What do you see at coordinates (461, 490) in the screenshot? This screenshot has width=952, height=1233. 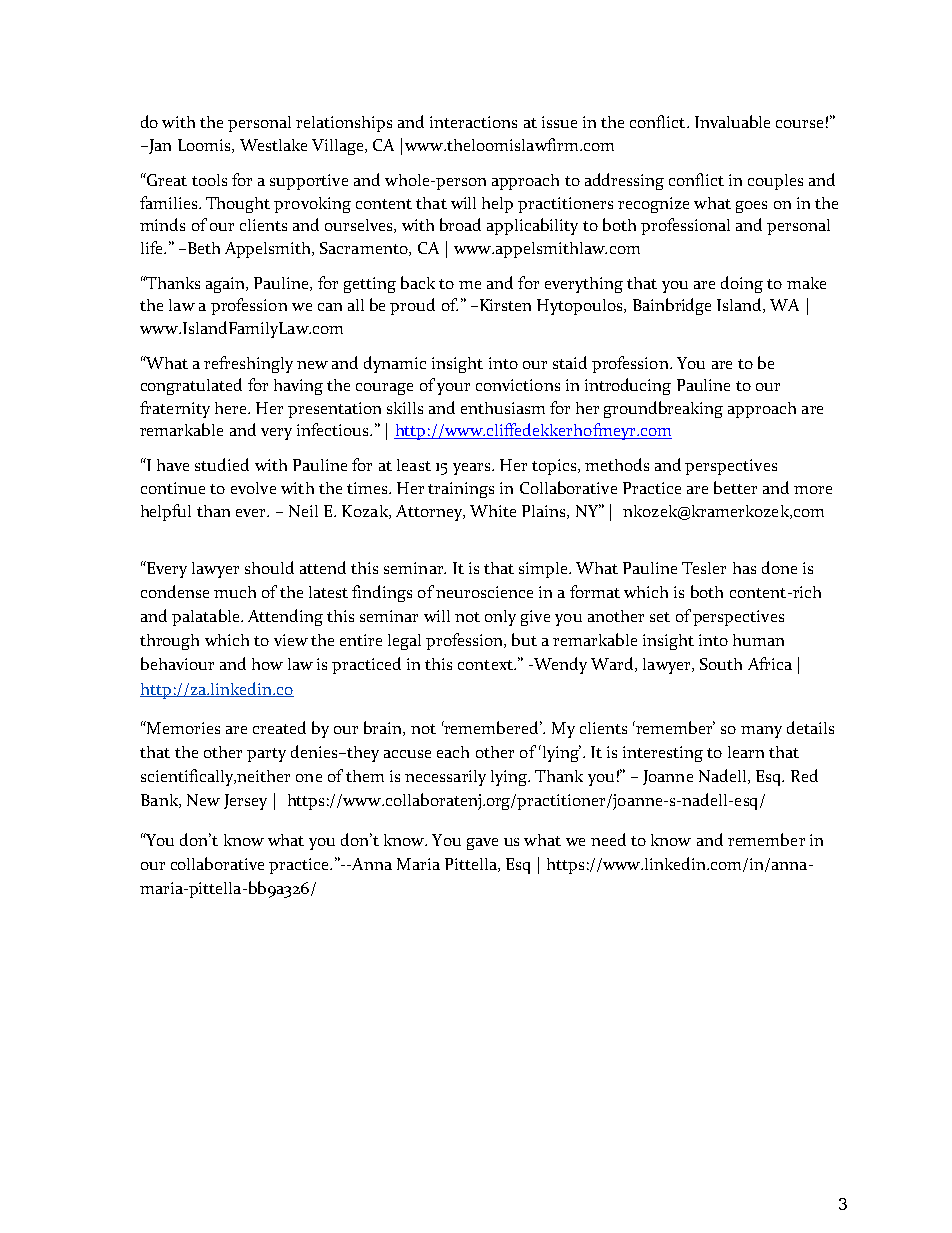 I see `trainings` at bounding box center [461, 490].
